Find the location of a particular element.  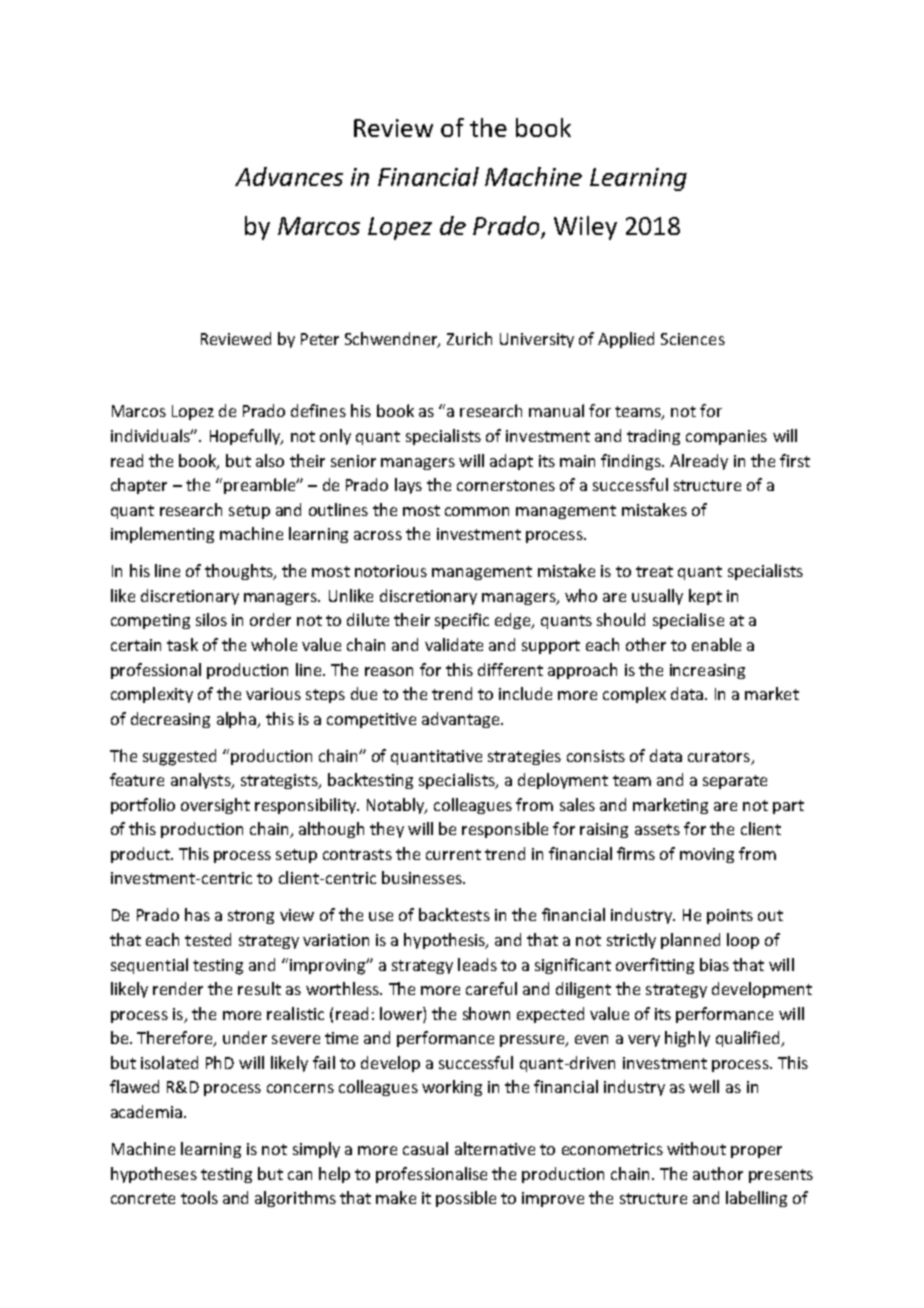

Hopefully is located at coordinates (246, 437).
